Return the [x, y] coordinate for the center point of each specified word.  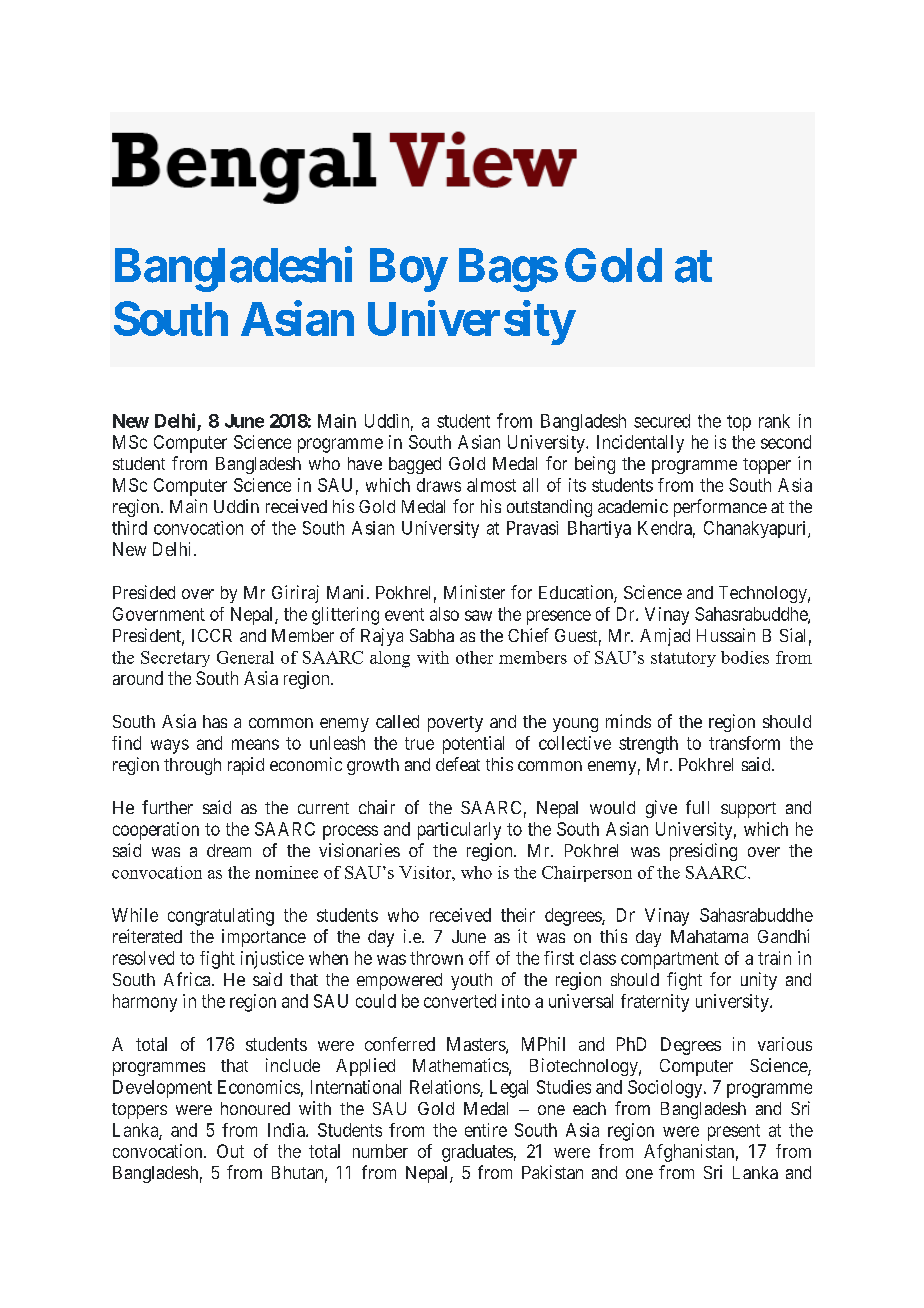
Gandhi [783, 936]
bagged [415, 465]
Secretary [175, 659]
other [474, 657]
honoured [255, 1108]
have [365, 463]
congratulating [221, 917]
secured [662, 421]
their [518, 915]
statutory [683, 659]
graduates [477, 1153]
